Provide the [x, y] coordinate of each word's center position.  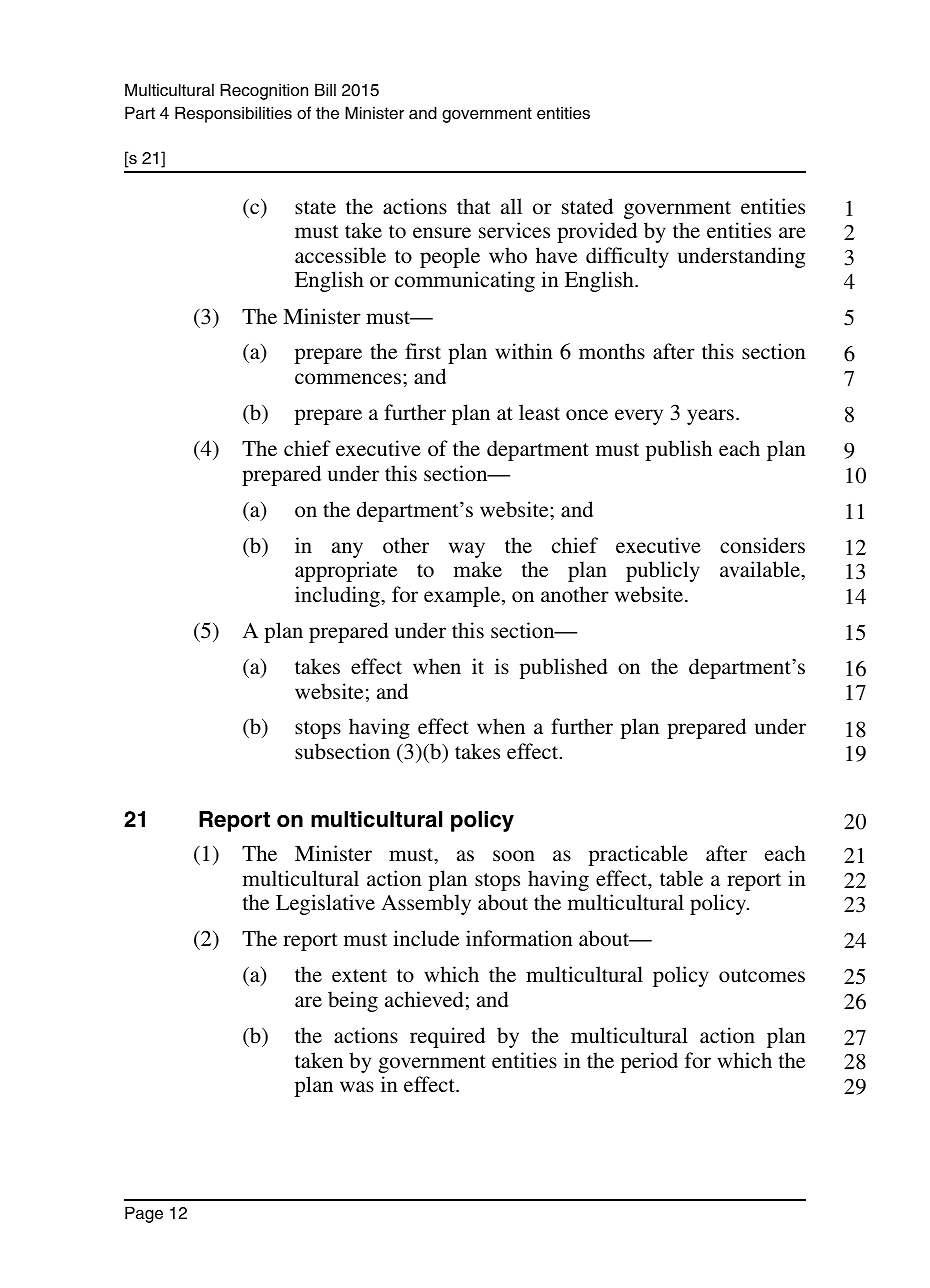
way [467, 550]
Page [144, 1214]
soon [514, 856]
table [681, 878]
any [347, 550]
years [710, 417]
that [474, 206]
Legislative [325, 904]
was [357, 1086]
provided [597, 232]
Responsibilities [233, 114]
